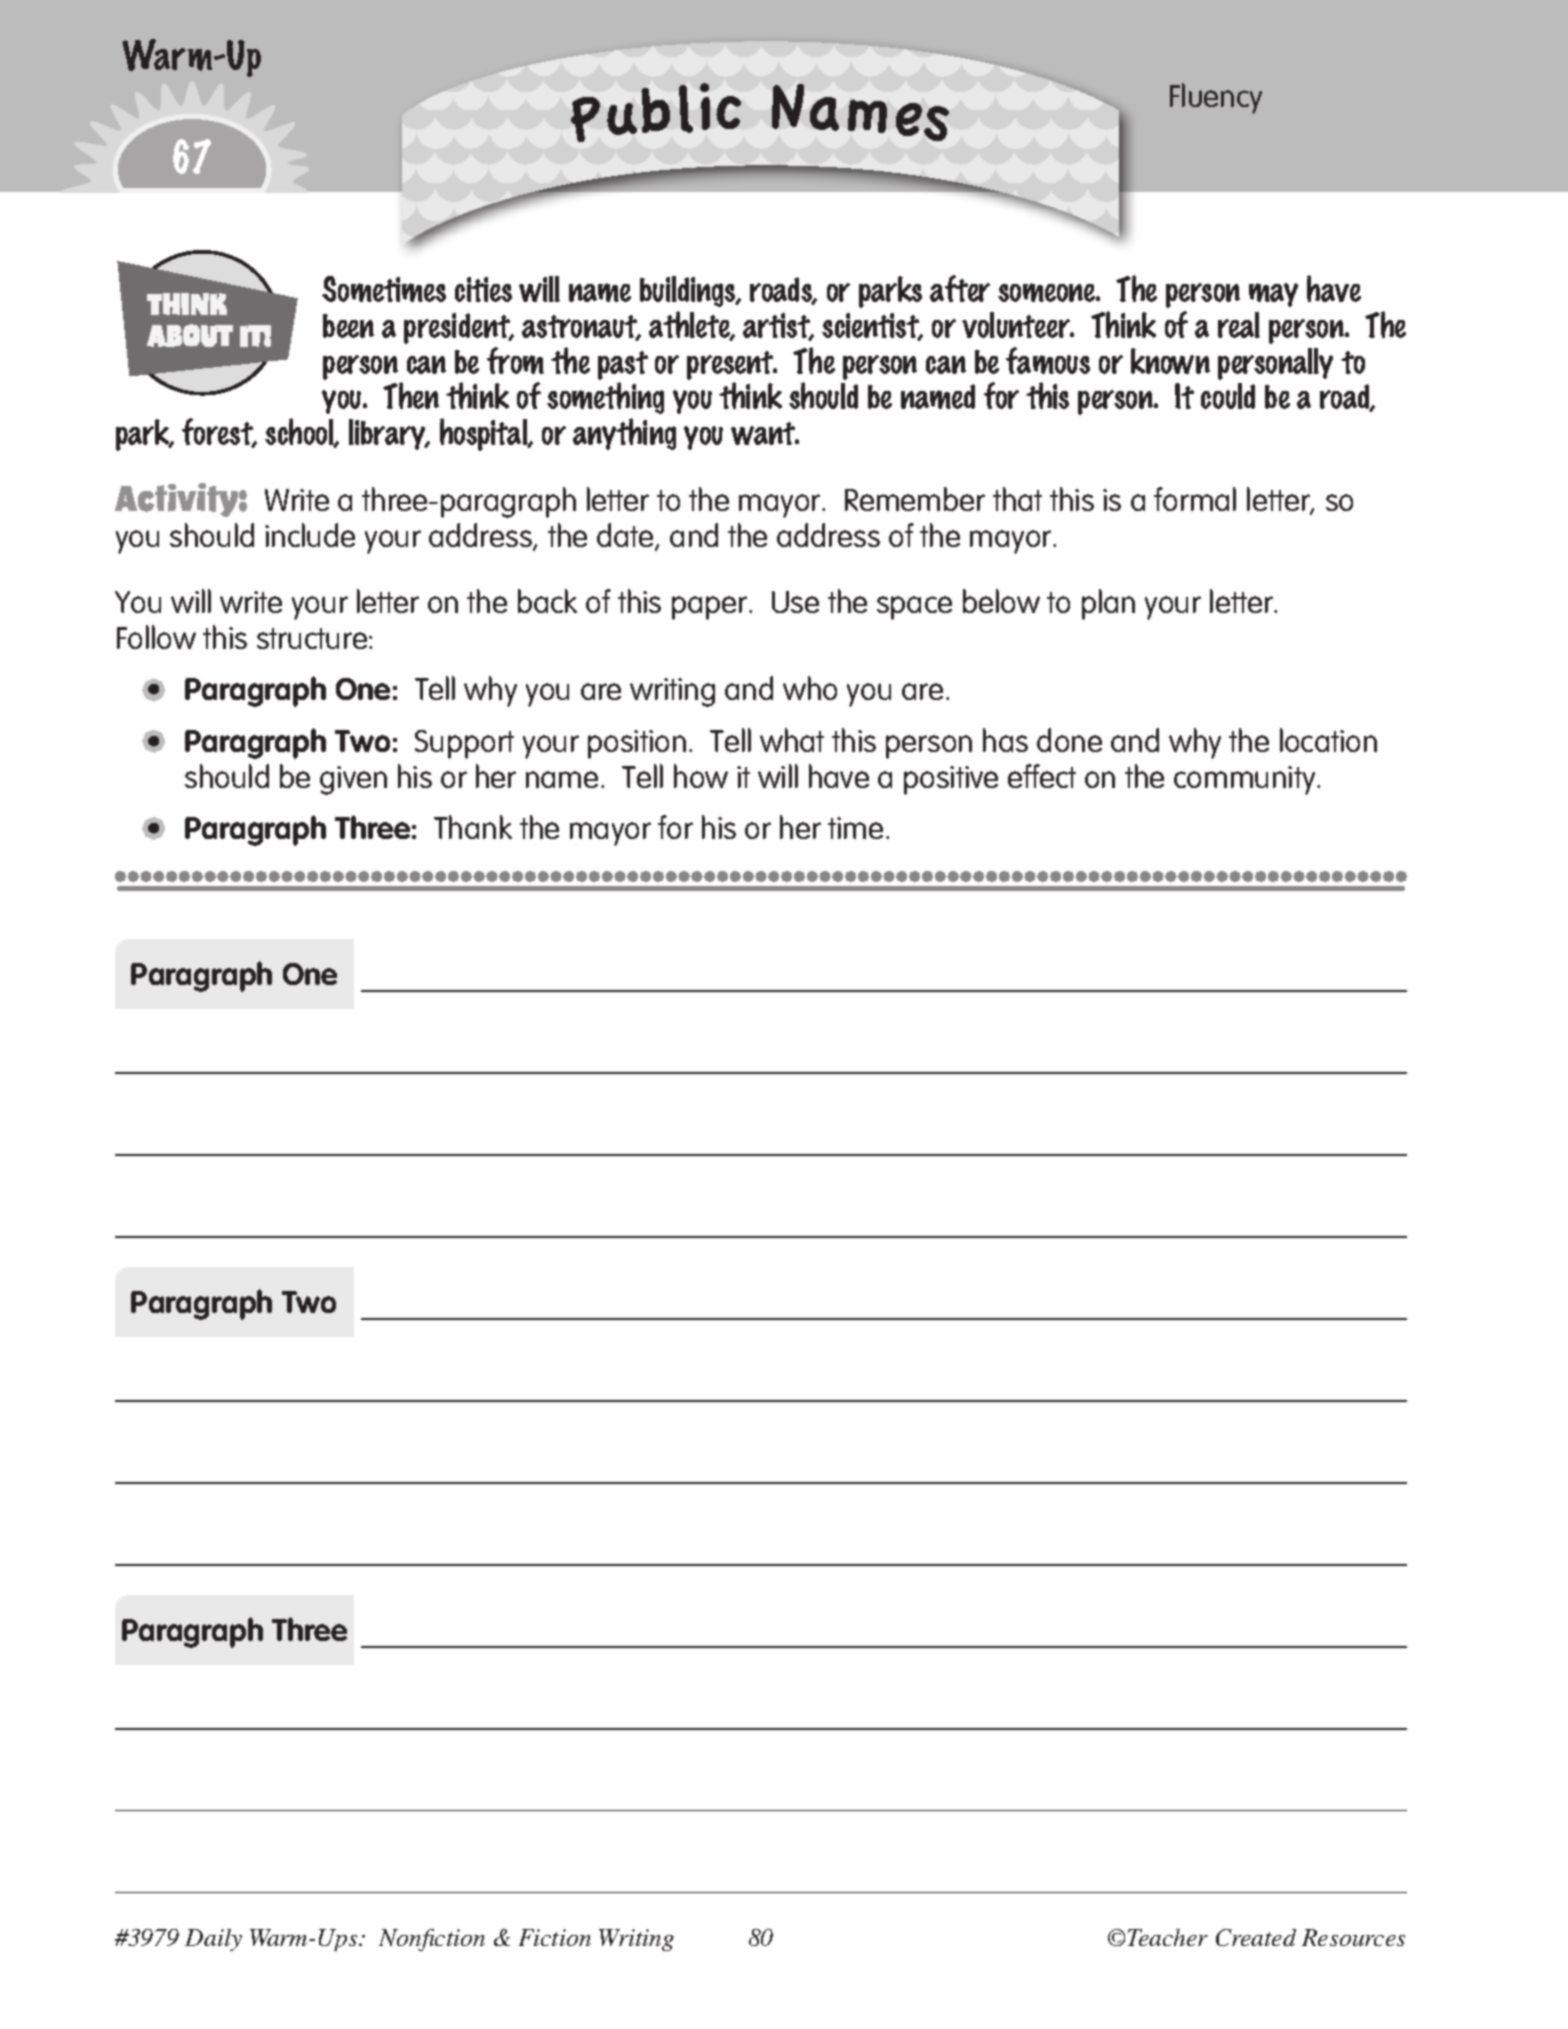 The height and width of the screenshot is (2029, 1568). What do you see at coordinates (951, 780) in the screenshot?
I see `positive` at bounding box center [951, 780].
